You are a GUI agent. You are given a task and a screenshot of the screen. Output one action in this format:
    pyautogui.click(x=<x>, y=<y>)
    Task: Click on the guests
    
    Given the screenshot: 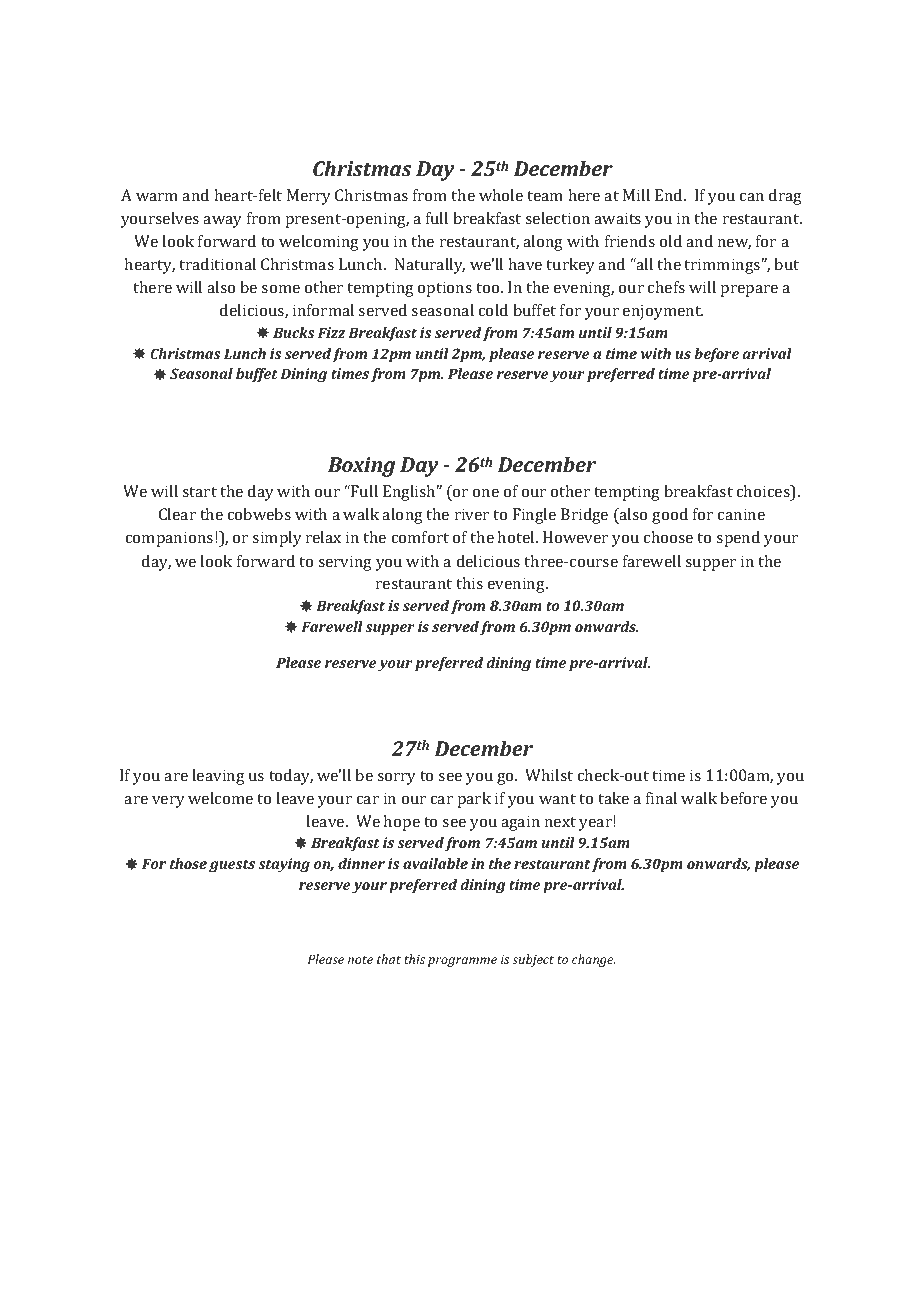 What is the action you would take?
    pyautogui.click(x=232, y=866)
